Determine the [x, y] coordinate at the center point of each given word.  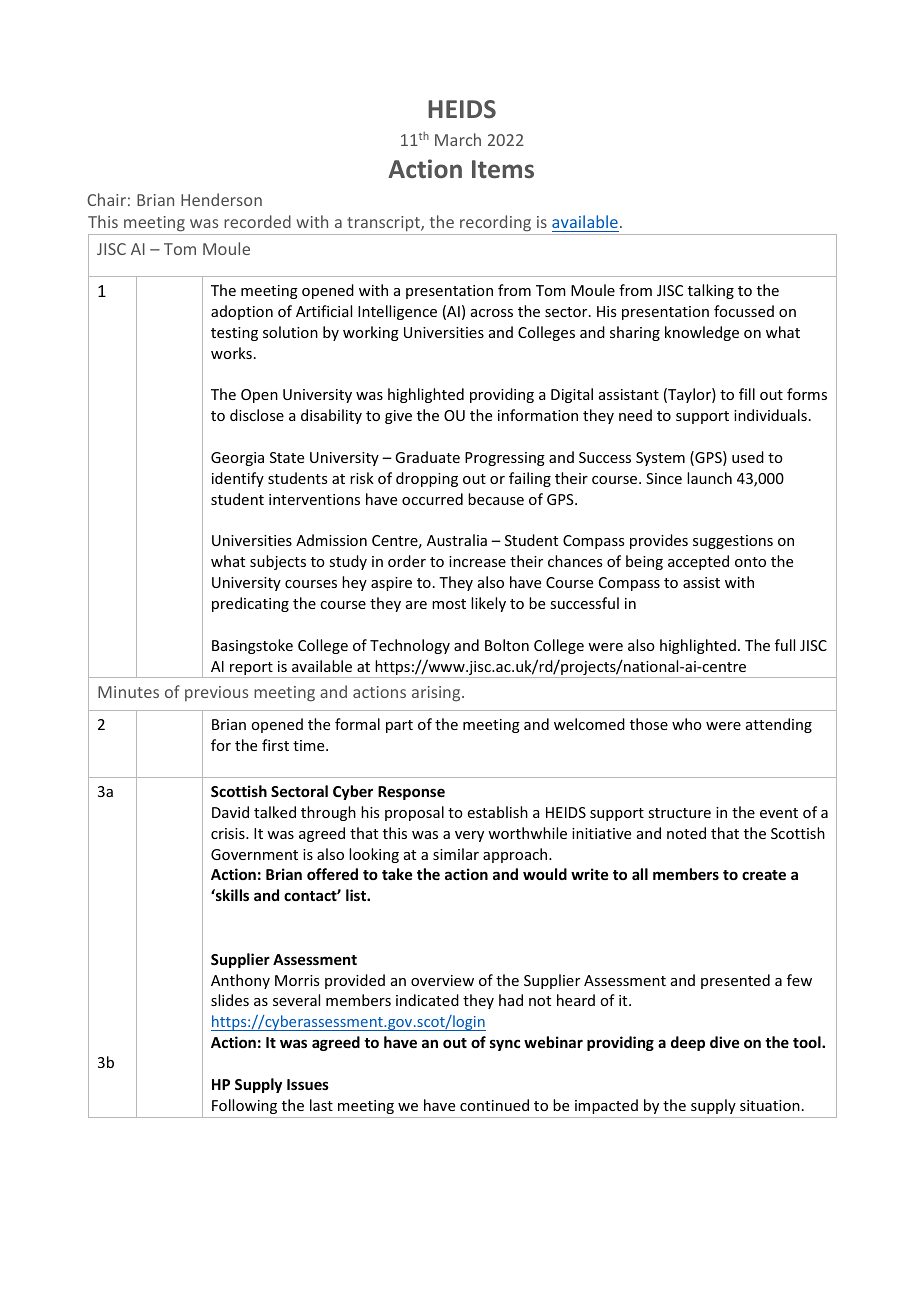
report [251, 670]
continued [494, 1105]
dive [724, 1042]
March [458, 139]
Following [244, 1106]
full [785, 645]
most [449, 604]
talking [711, 291]
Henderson [221, 199]
